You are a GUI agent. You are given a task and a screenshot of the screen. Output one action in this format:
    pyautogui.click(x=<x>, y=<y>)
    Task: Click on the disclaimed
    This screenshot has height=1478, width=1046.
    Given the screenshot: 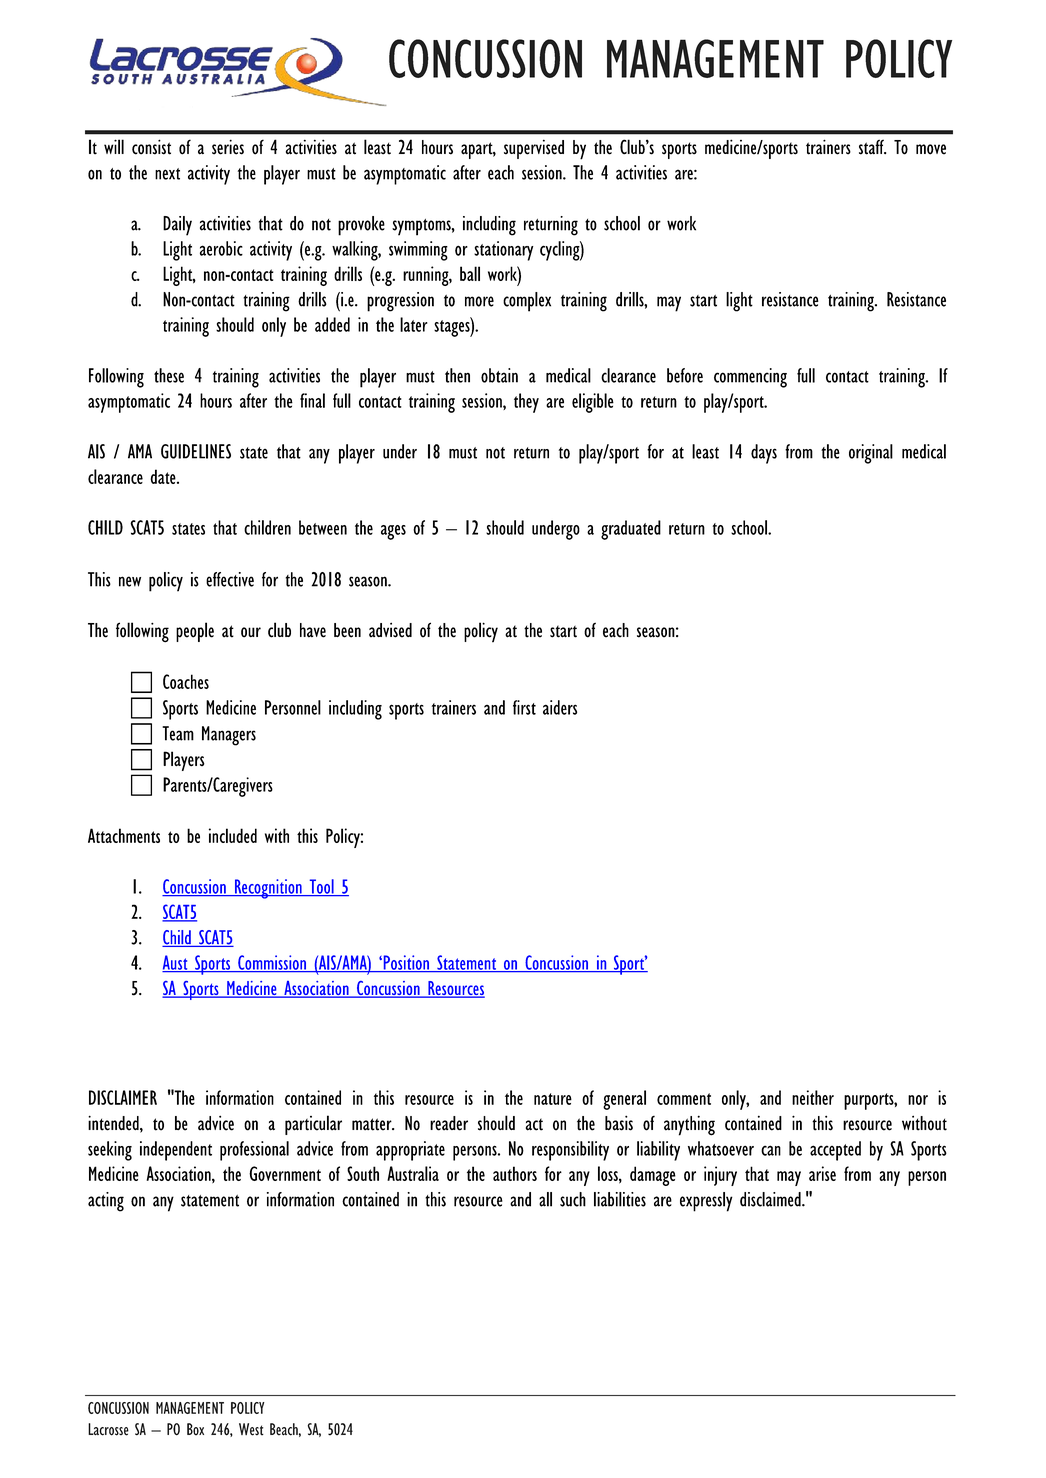 What is the action you would take?
    pyautogui.click(x=771, y=1199)
